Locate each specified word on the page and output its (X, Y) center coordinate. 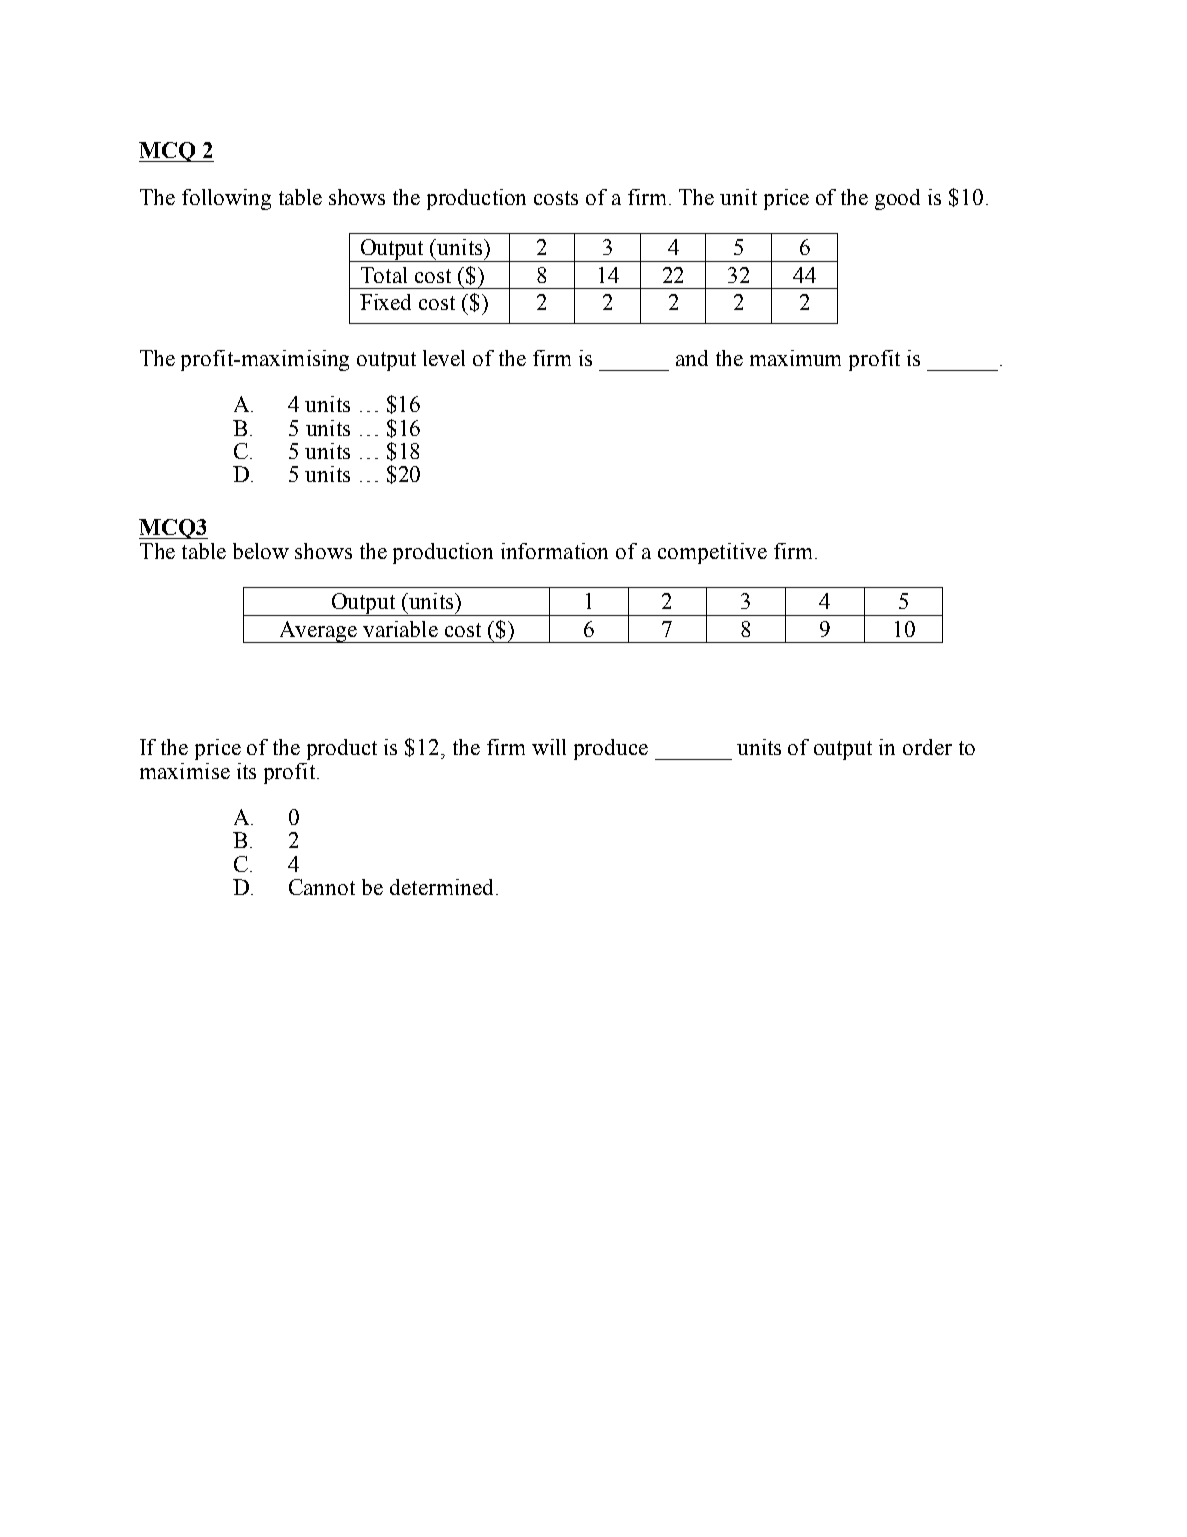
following (226, 199)
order (927, 747)
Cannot (322, 887)
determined (441, 887)
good (897, 199)
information (554, 551)
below (261, 551)
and (692, 358)
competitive (712, 553)
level (444, 358)
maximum (795, 358)
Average (317, 632)
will (549, 747)
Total (384, 275)
